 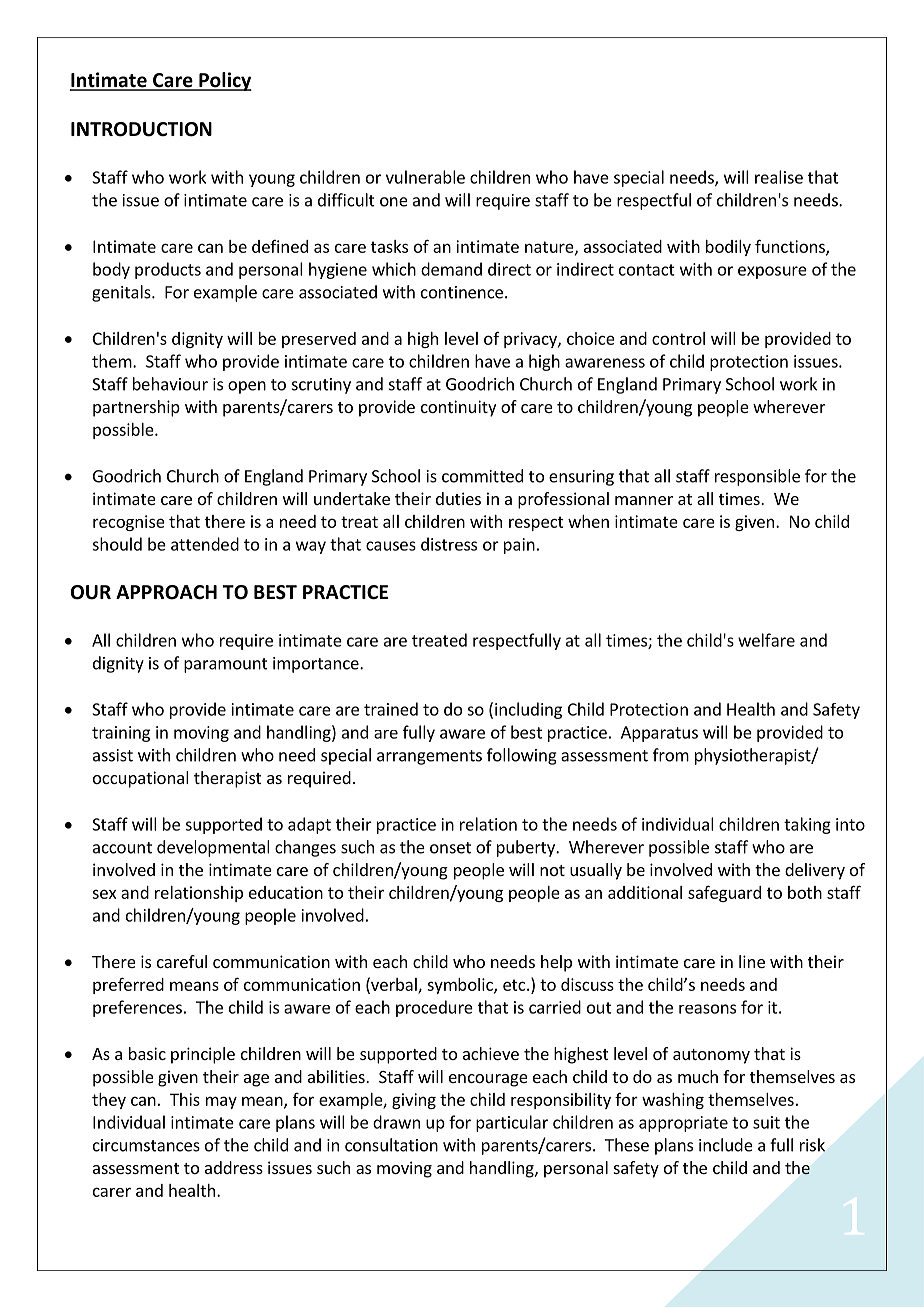 I want to click on Policy, so click(x=224, y=81).
